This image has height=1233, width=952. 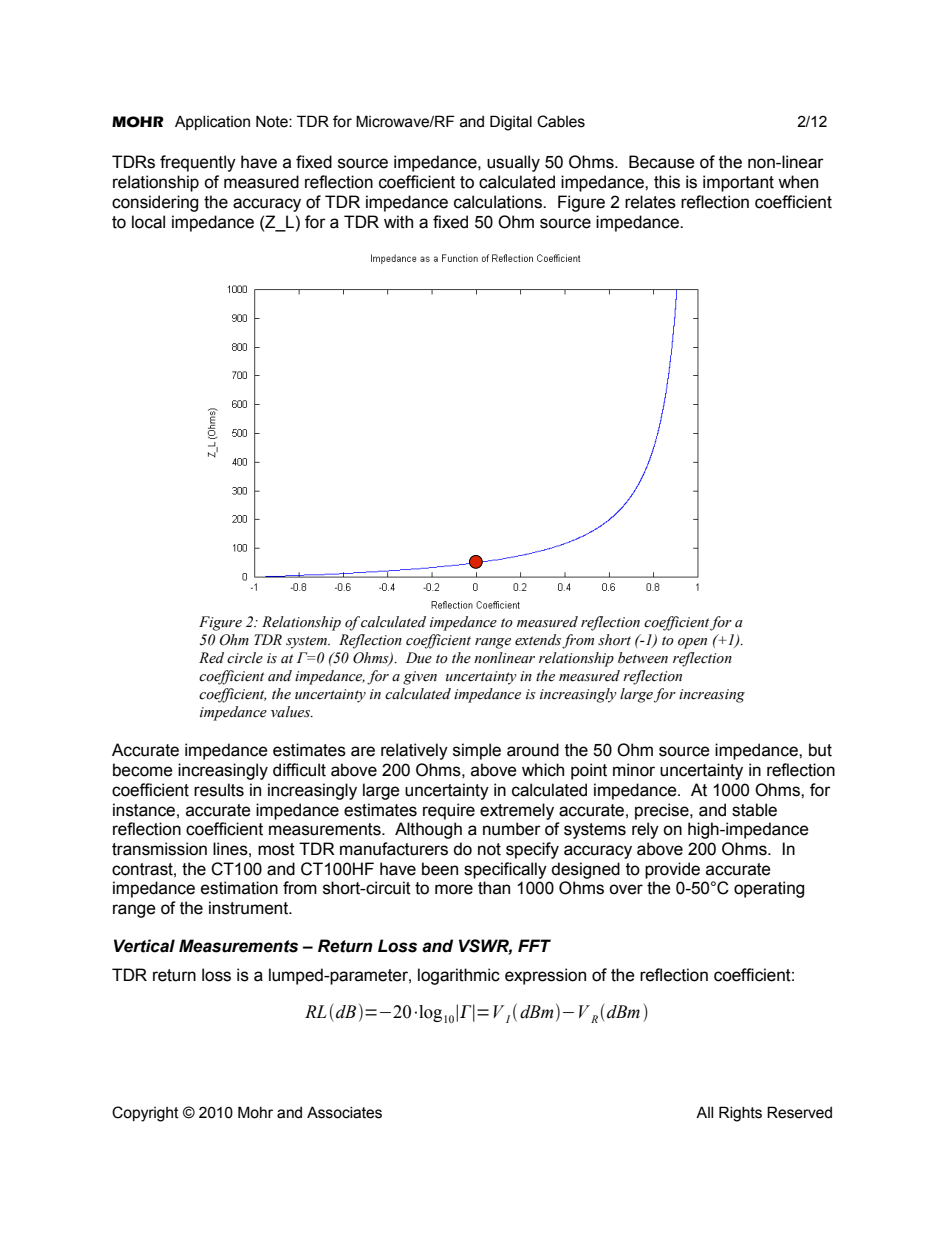 I want to click on frequently, so click(x=198, y=163).
